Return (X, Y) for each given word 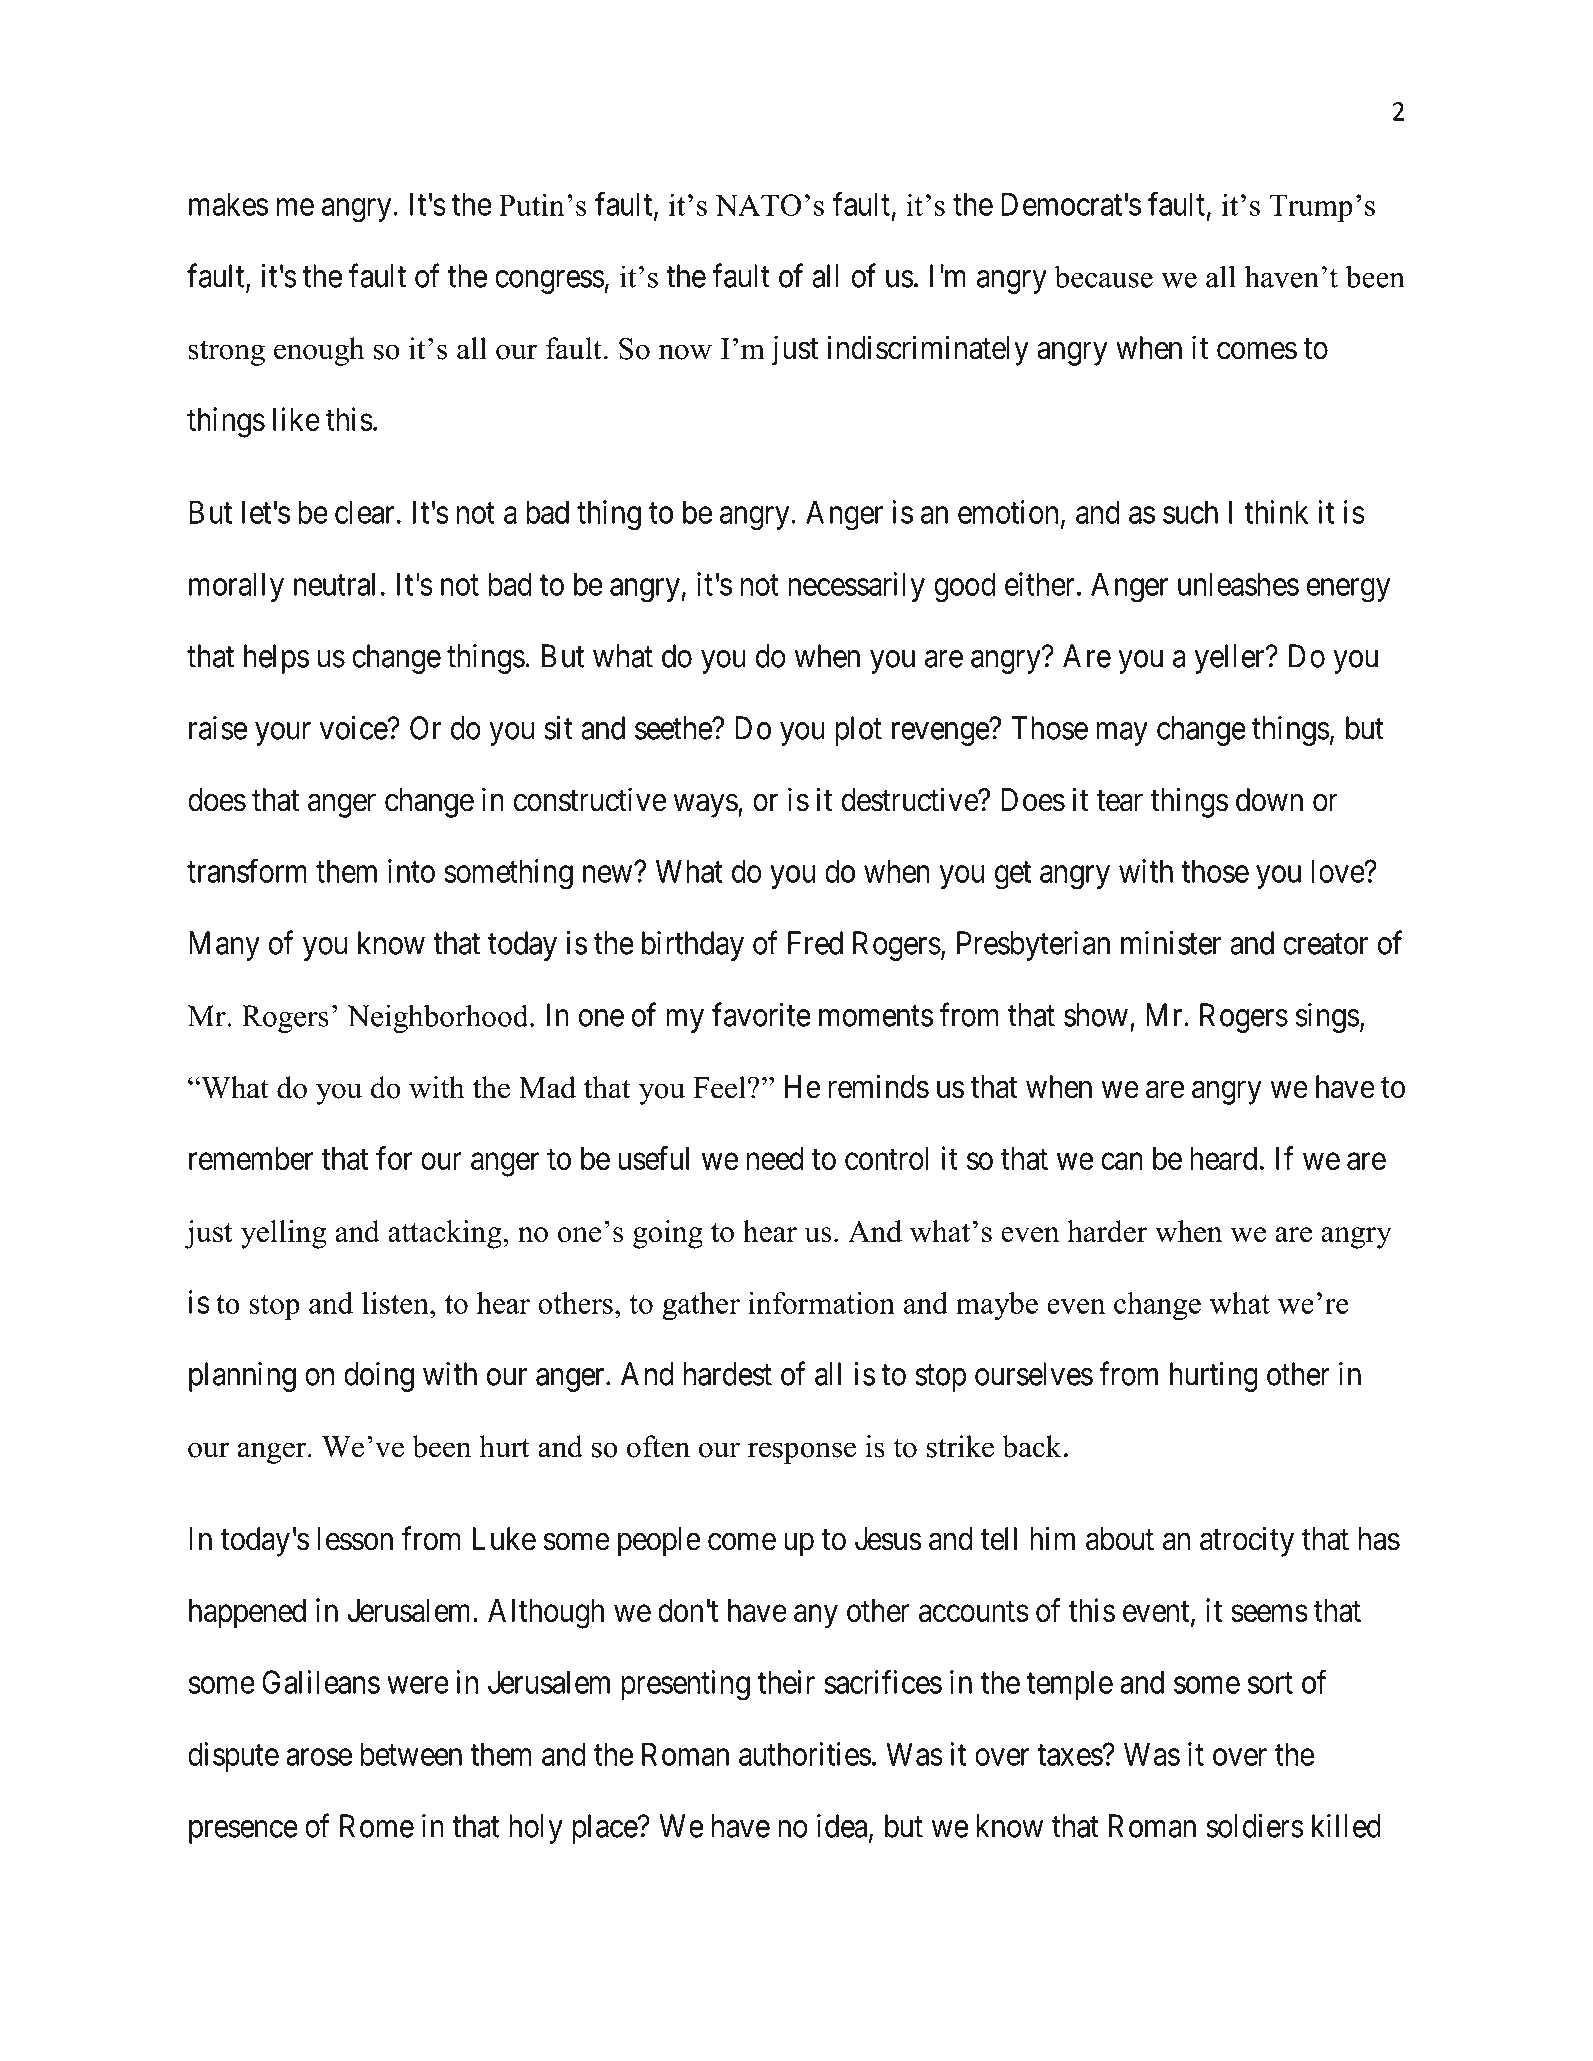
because (1103, 276)
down (1269, 800)
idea (843, 1827)
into (411, 871)
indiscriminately (928, 350)
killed (1346, 1826)
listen (396, 1303)
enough (319, 351)
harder (1107, 1231)
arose (319, 1757)
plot (858, 731)
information (821, 1303)
